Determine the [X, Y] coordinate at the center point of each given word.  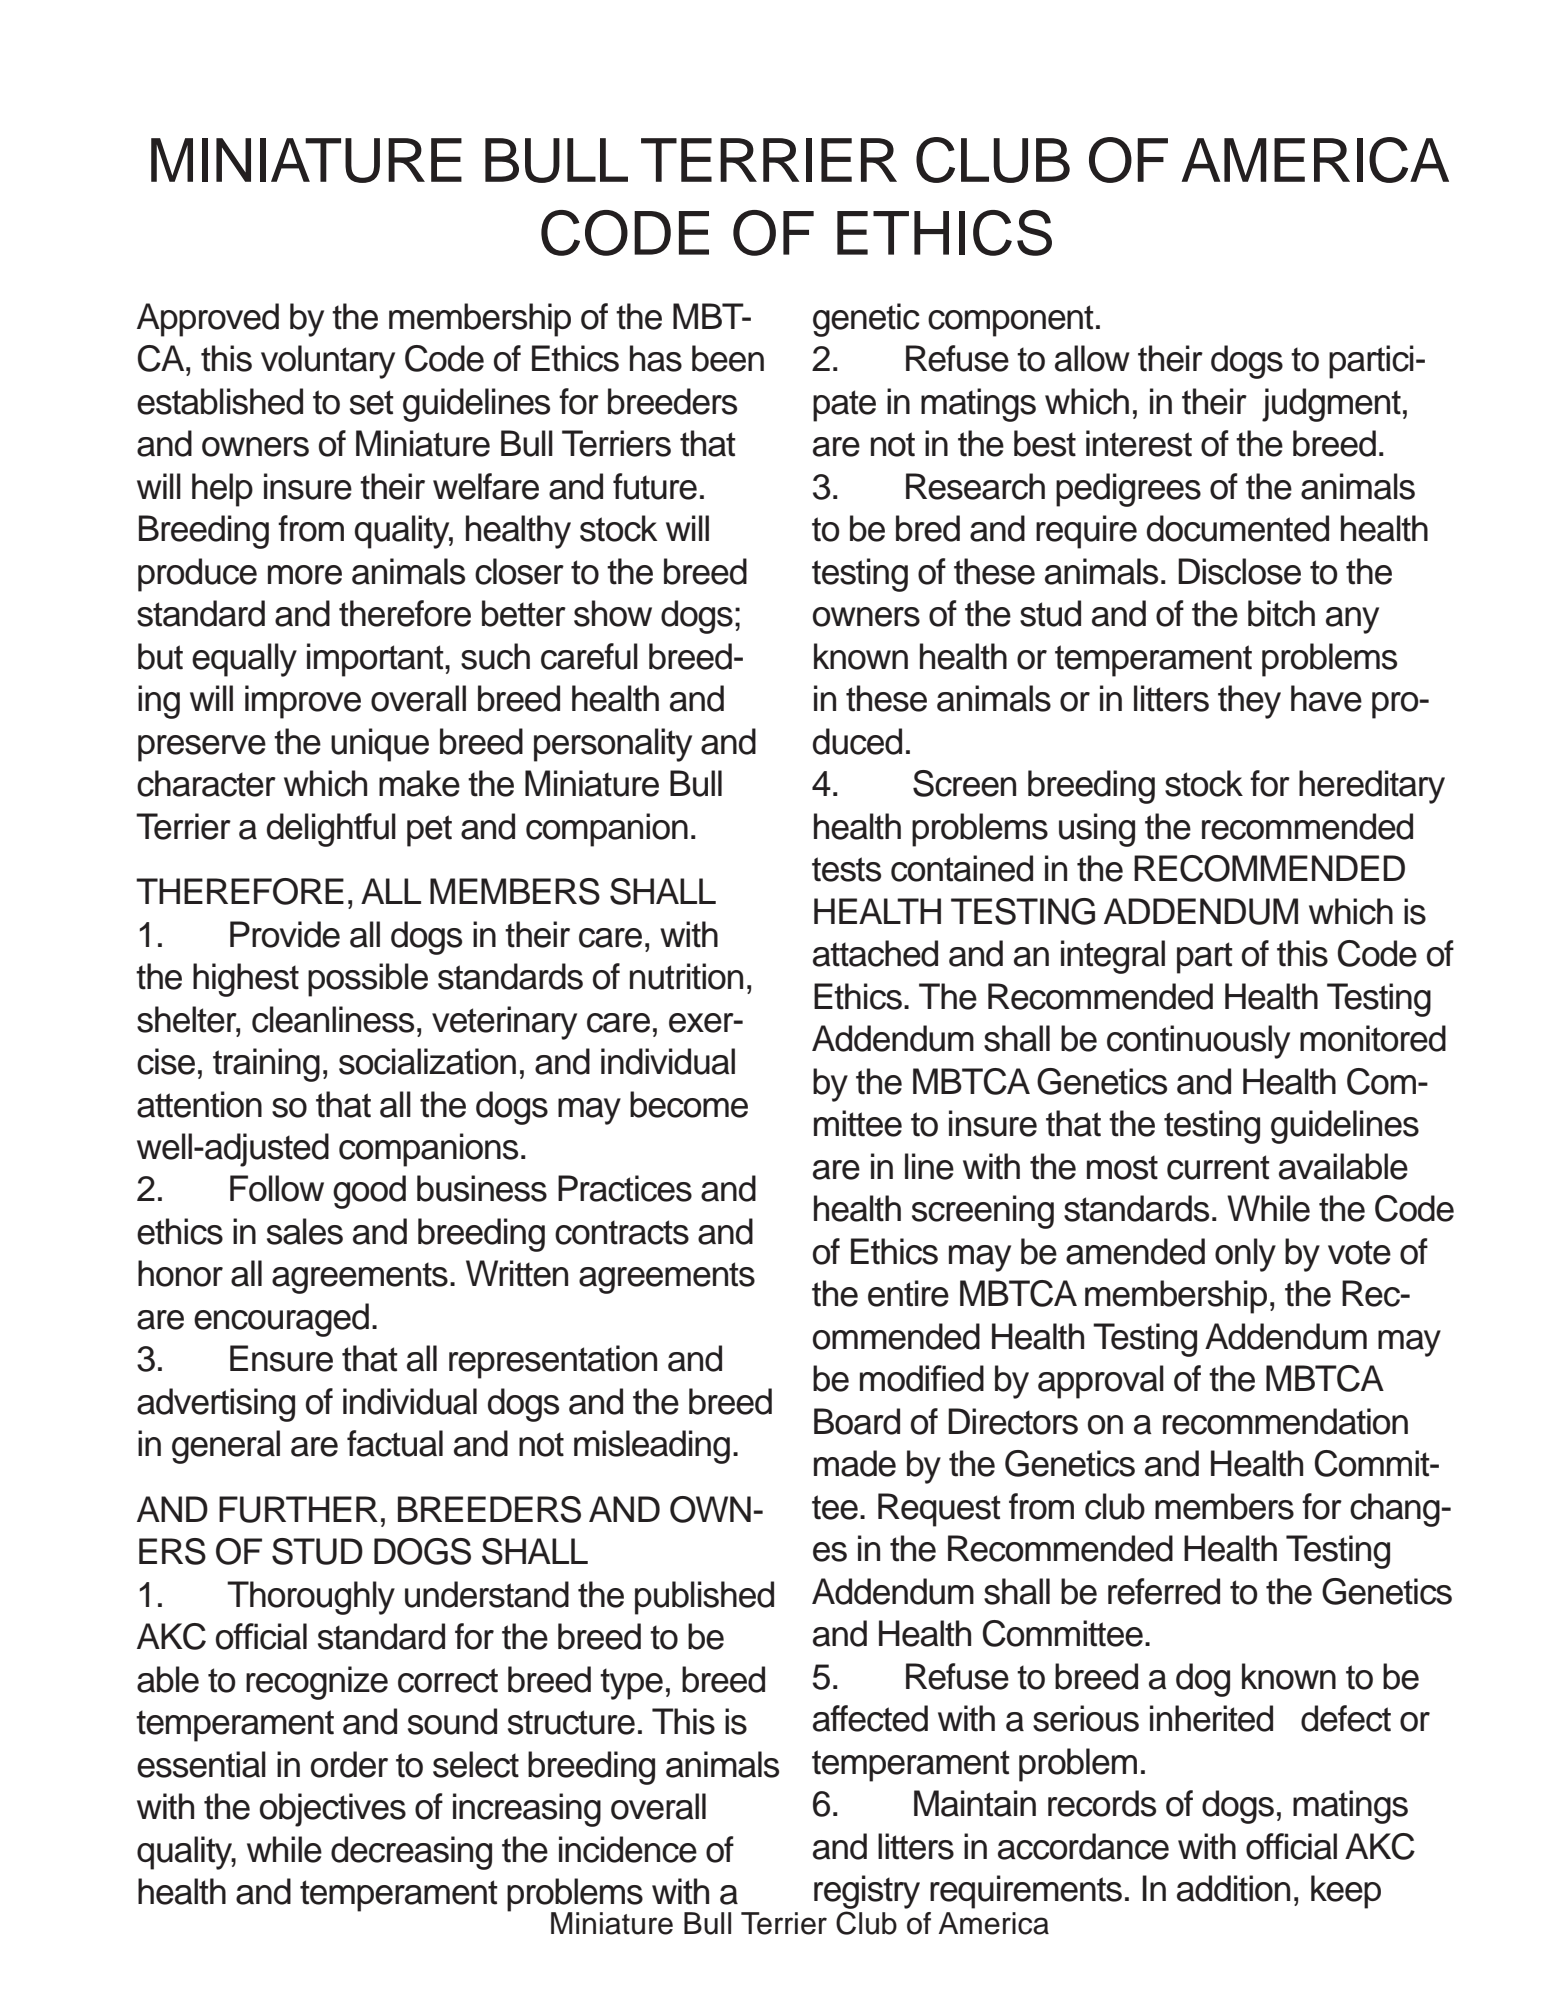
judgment [1331, 405]
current [1218, 1167]
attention [199, 1104]
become [689, 1104]
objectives [333, 1810]
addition [1233, 1888]
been [728, 358]
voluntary [328, 362]
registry [867, 1892]
